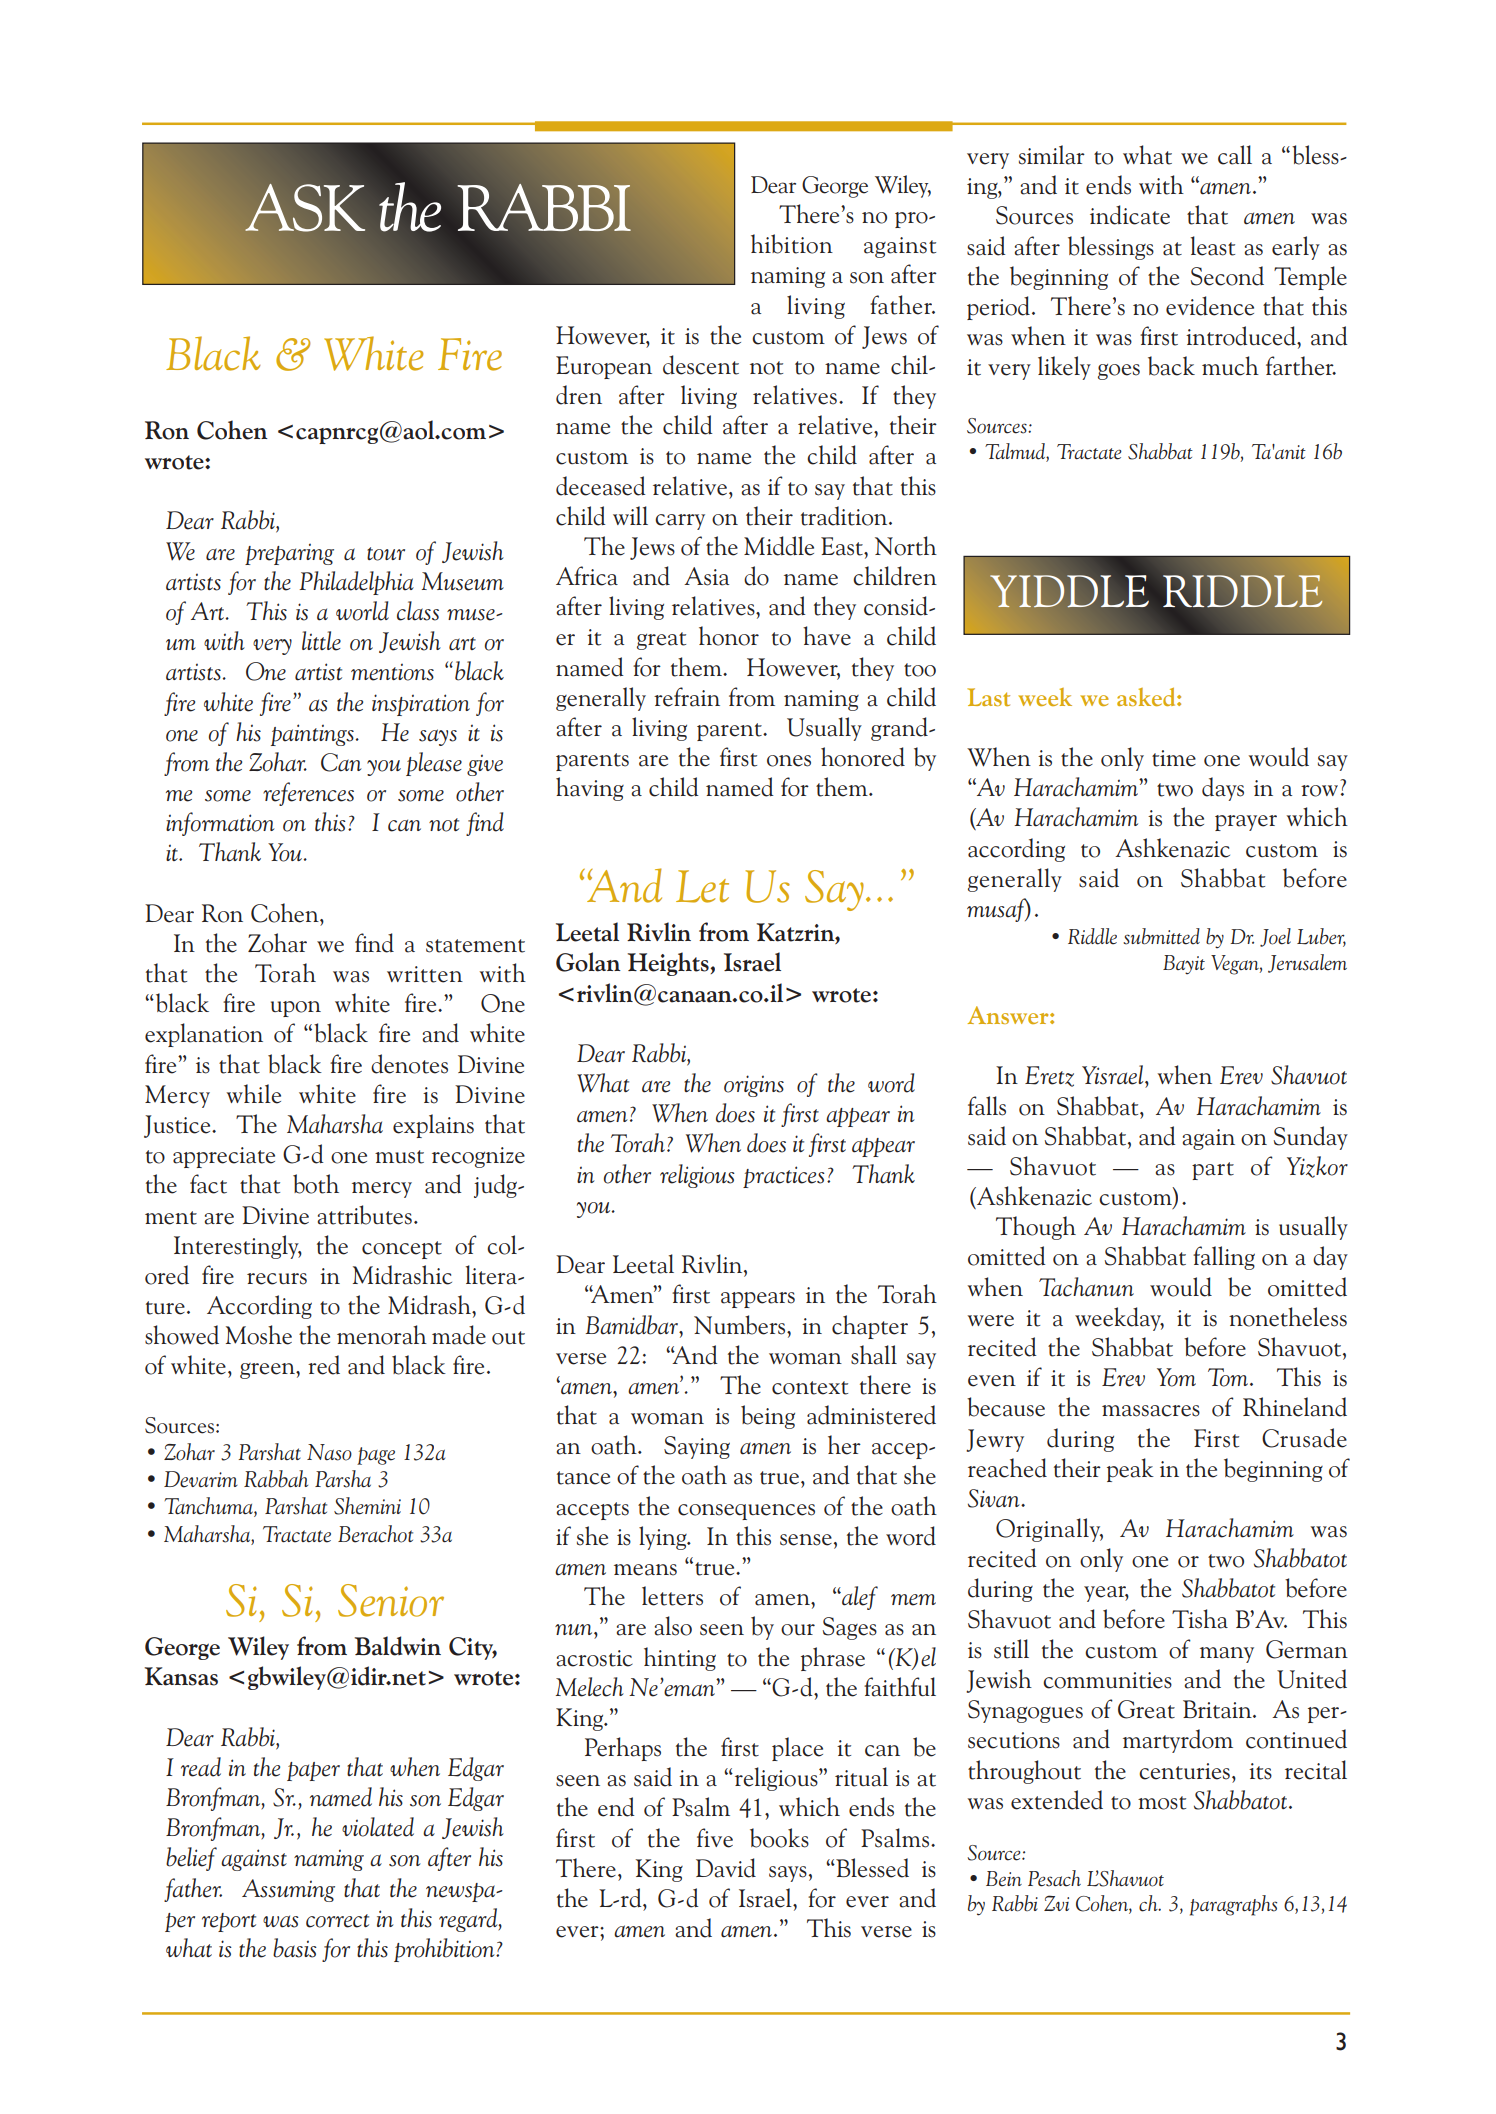  I want to click on falling, so click(1224, 1258).
